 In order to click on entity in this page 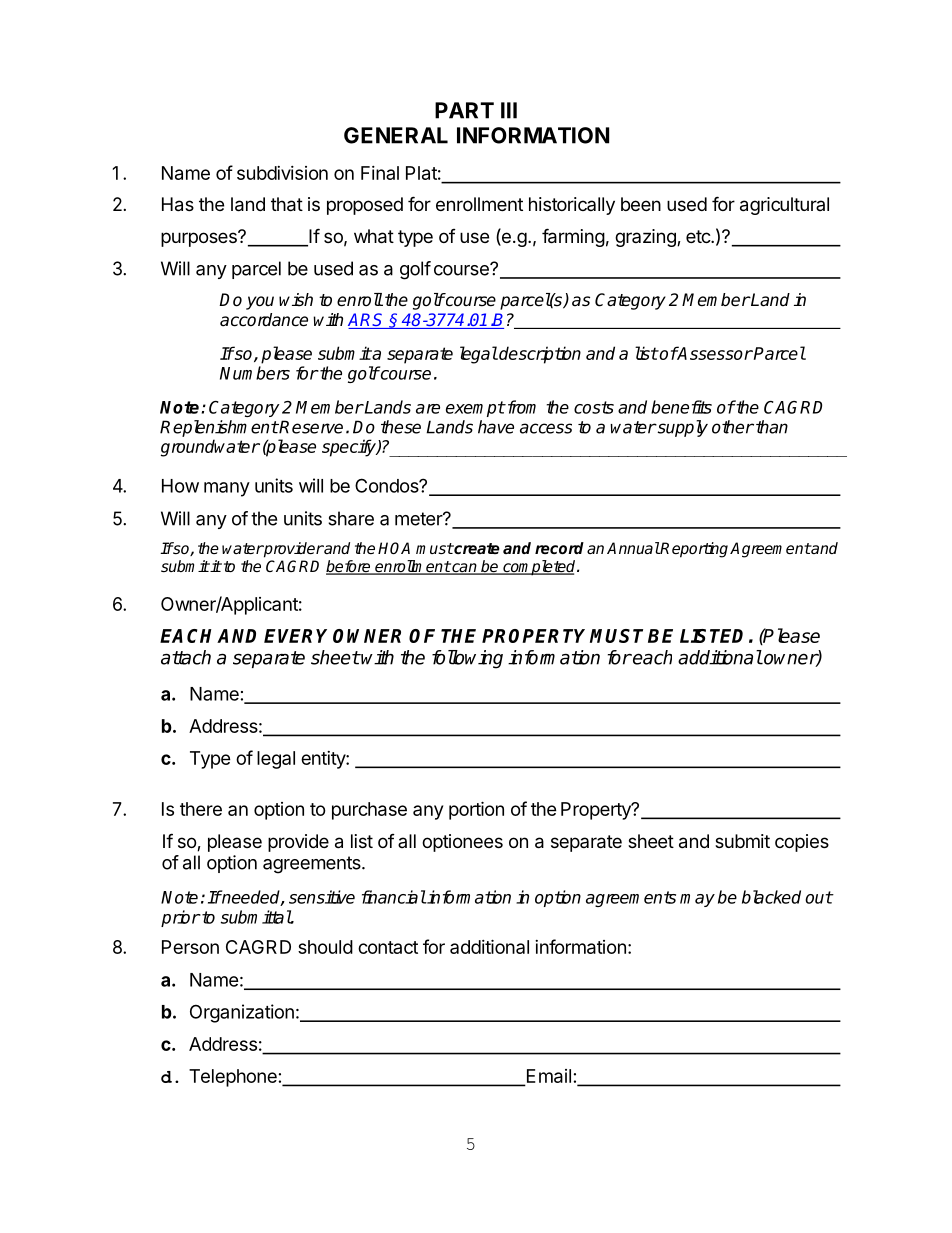, I will do `click(324, 760)`.
